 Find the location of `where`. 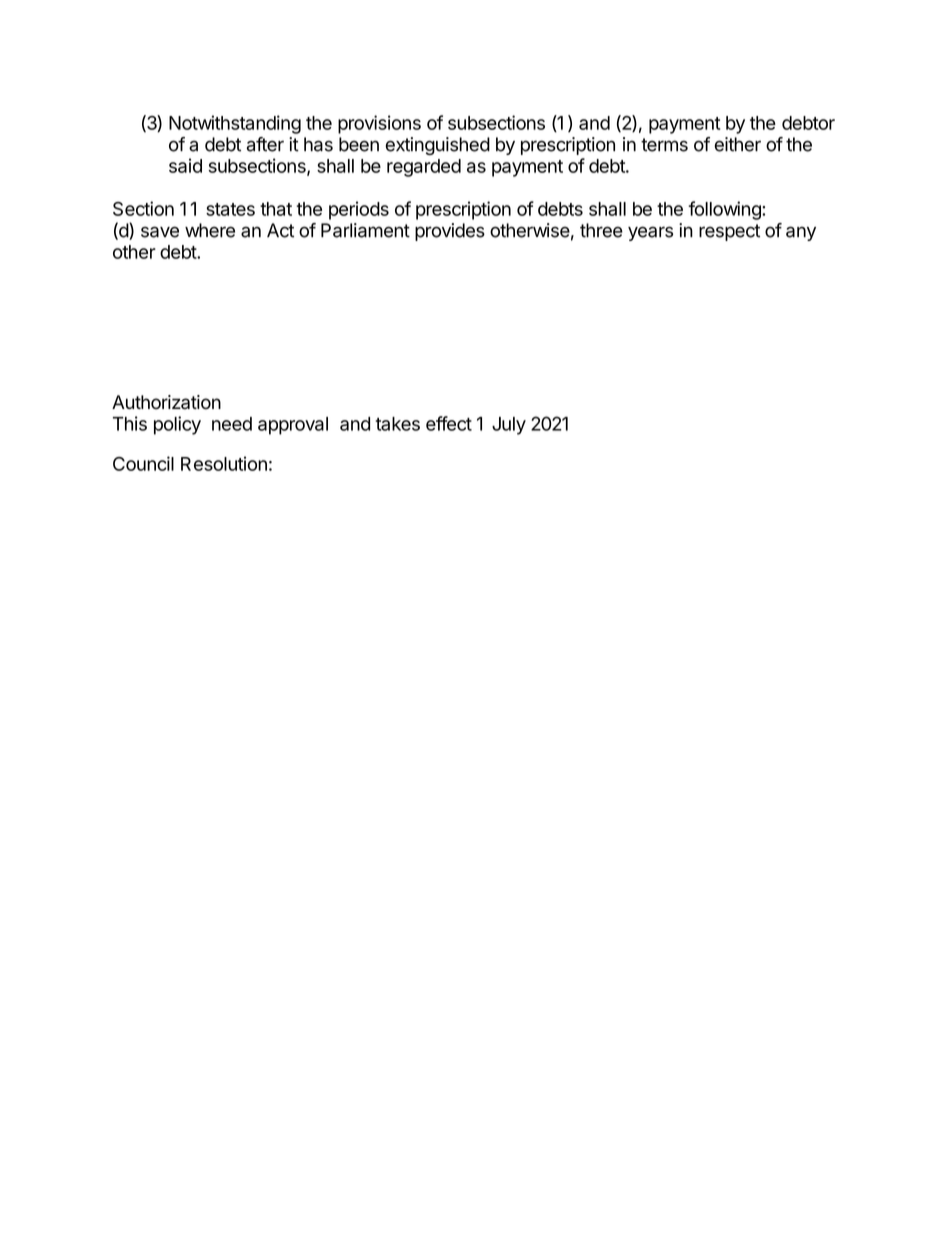

where is located at coordinates (210, 230).
